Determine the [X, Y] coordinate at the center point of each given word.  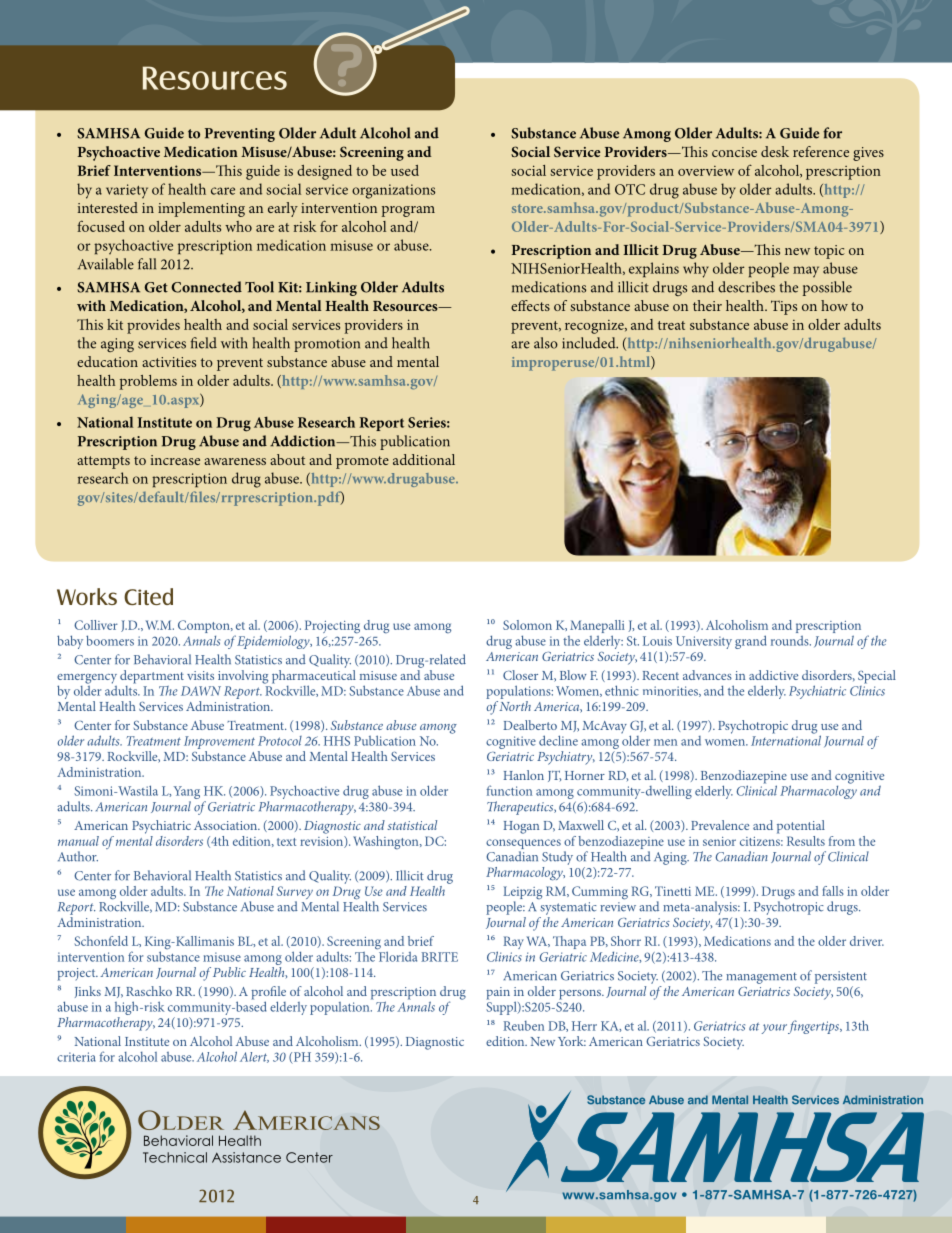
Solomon [527, 625]
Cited [148, 596]
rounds [791, 641]
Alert [254, 1057]
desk [775, 151]
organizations [393, 191]
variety [127, 191]
